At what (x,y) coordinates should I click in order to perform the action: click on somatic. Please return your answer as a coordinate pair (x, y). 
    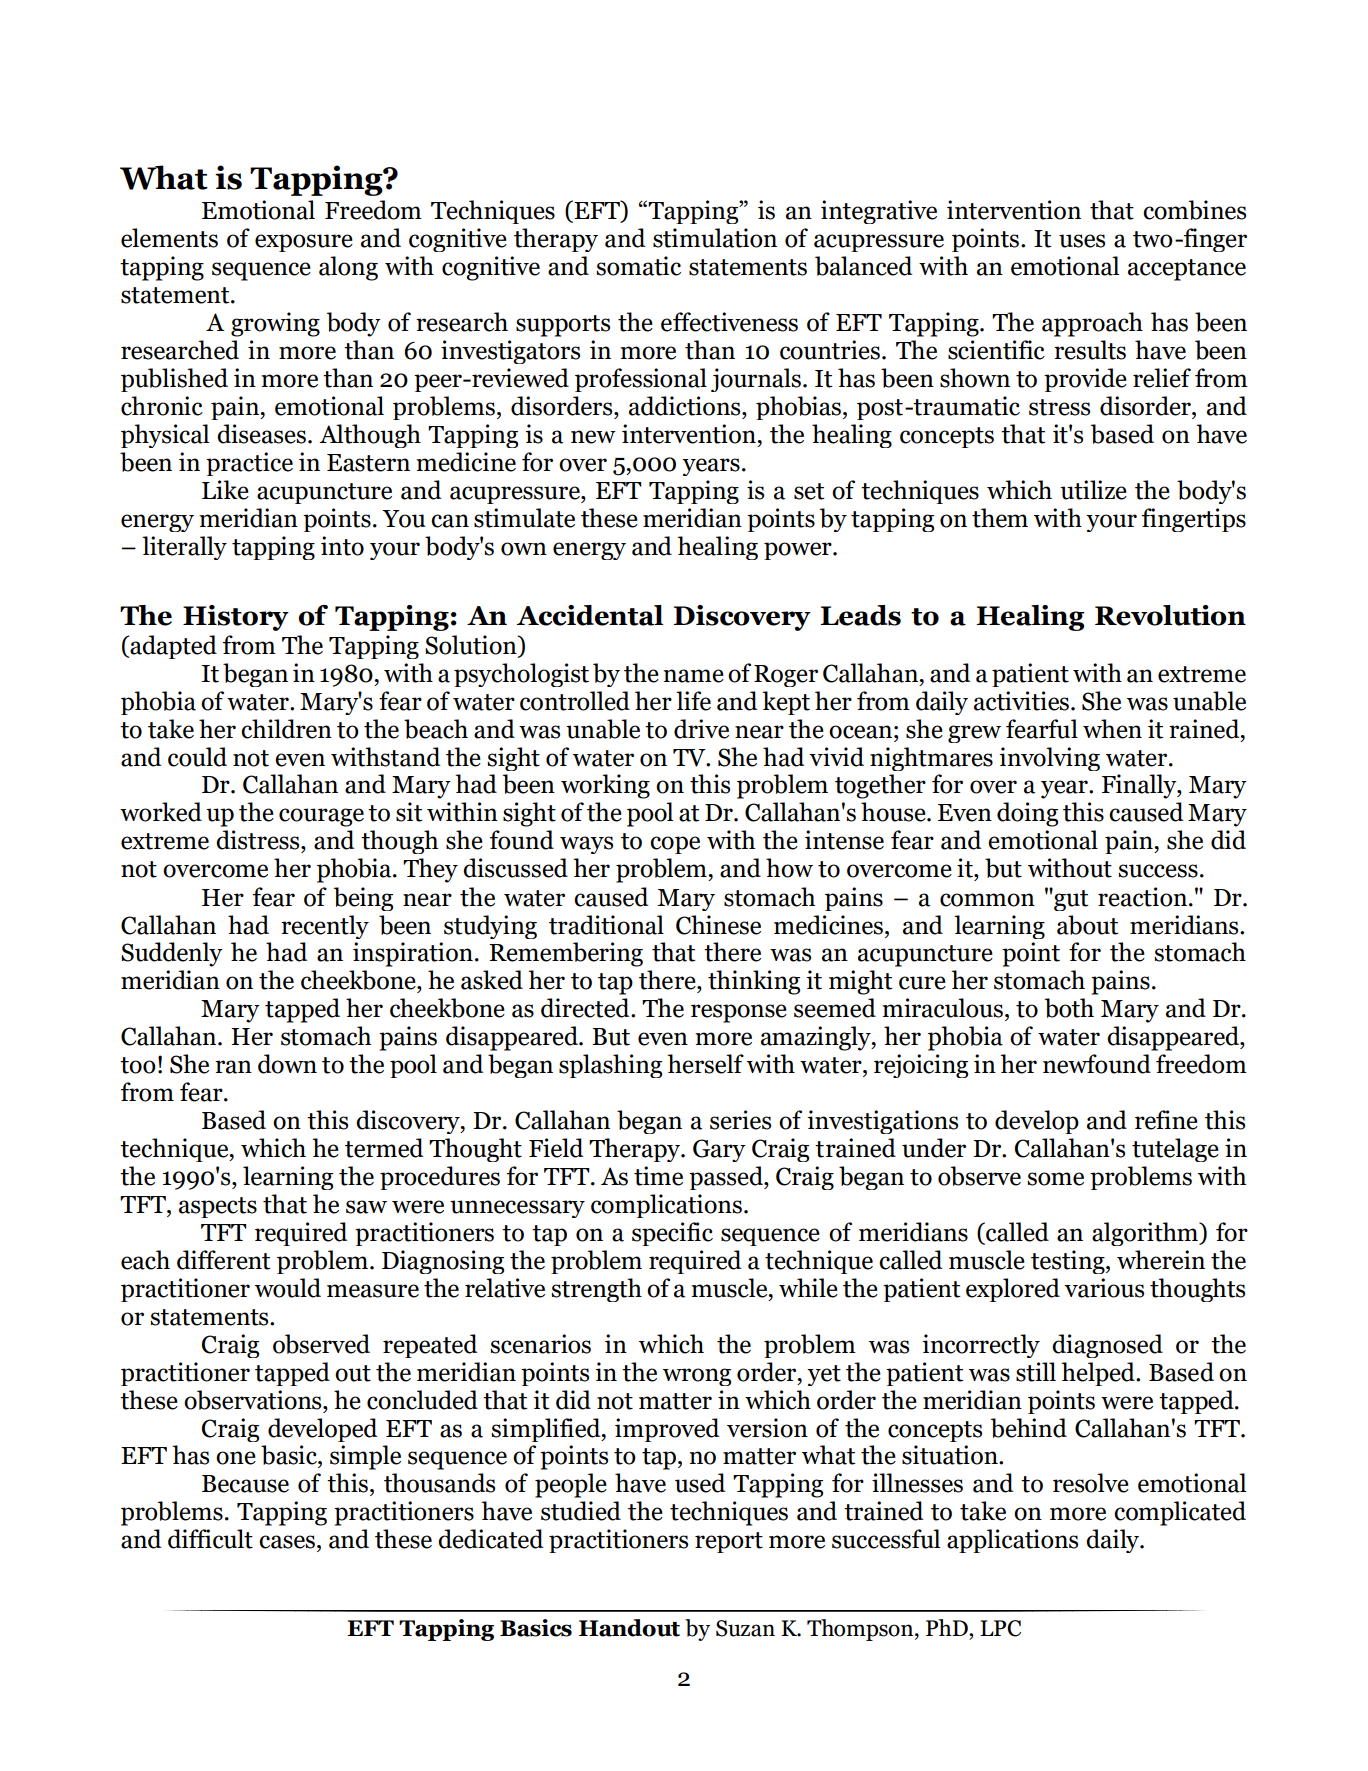
    Looking at the image, I should click on (638, 266).
